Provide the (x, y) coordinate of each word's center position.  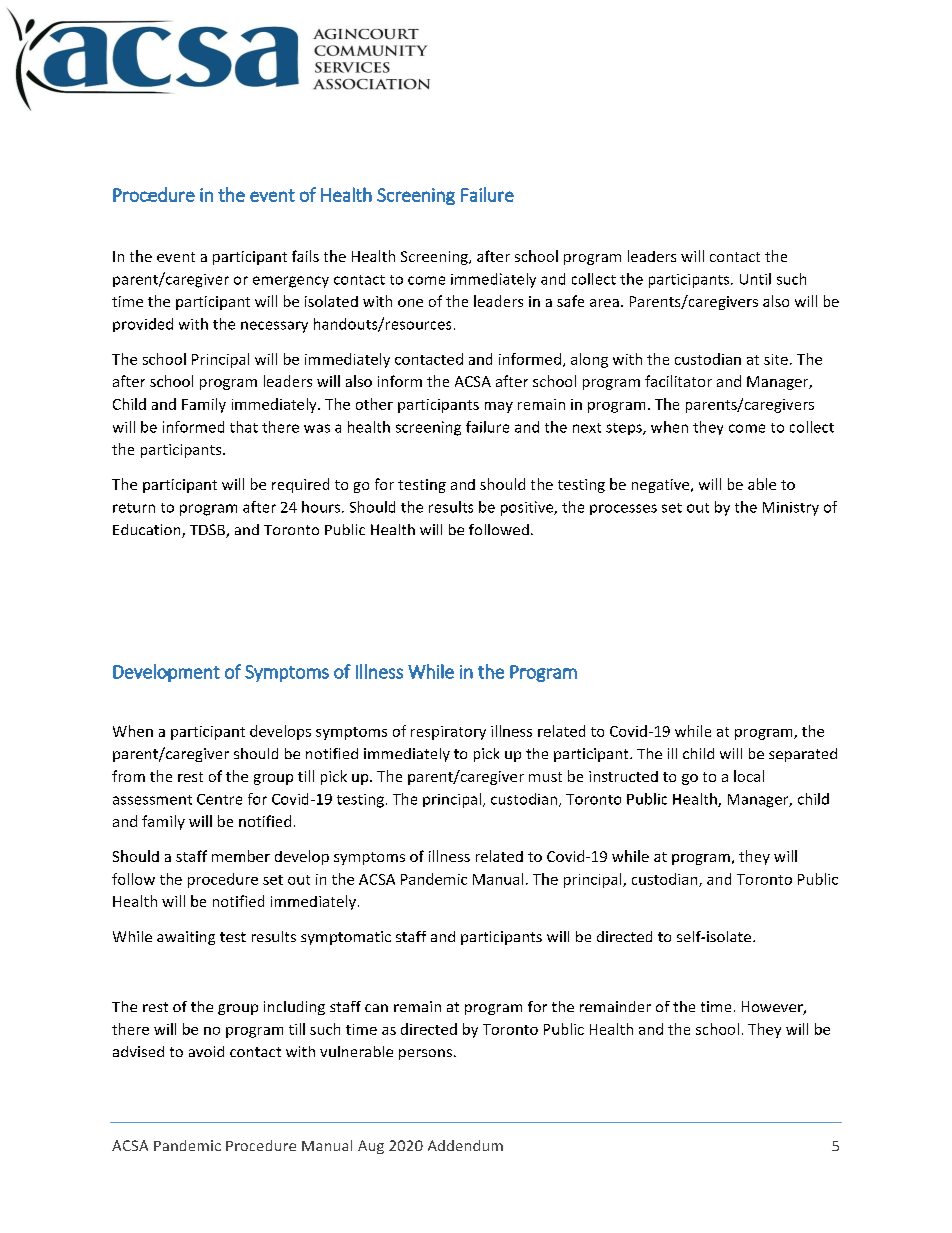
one (410, 303)
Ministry (791, 509)
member (241, 856)
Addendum (465, 1145)
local (749, 776)
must (545, 777)
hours (322, 507)
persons (425, 1054)
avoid (206, 1051)
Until (755, 279)
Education (148, 531)
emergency (291, 282)
